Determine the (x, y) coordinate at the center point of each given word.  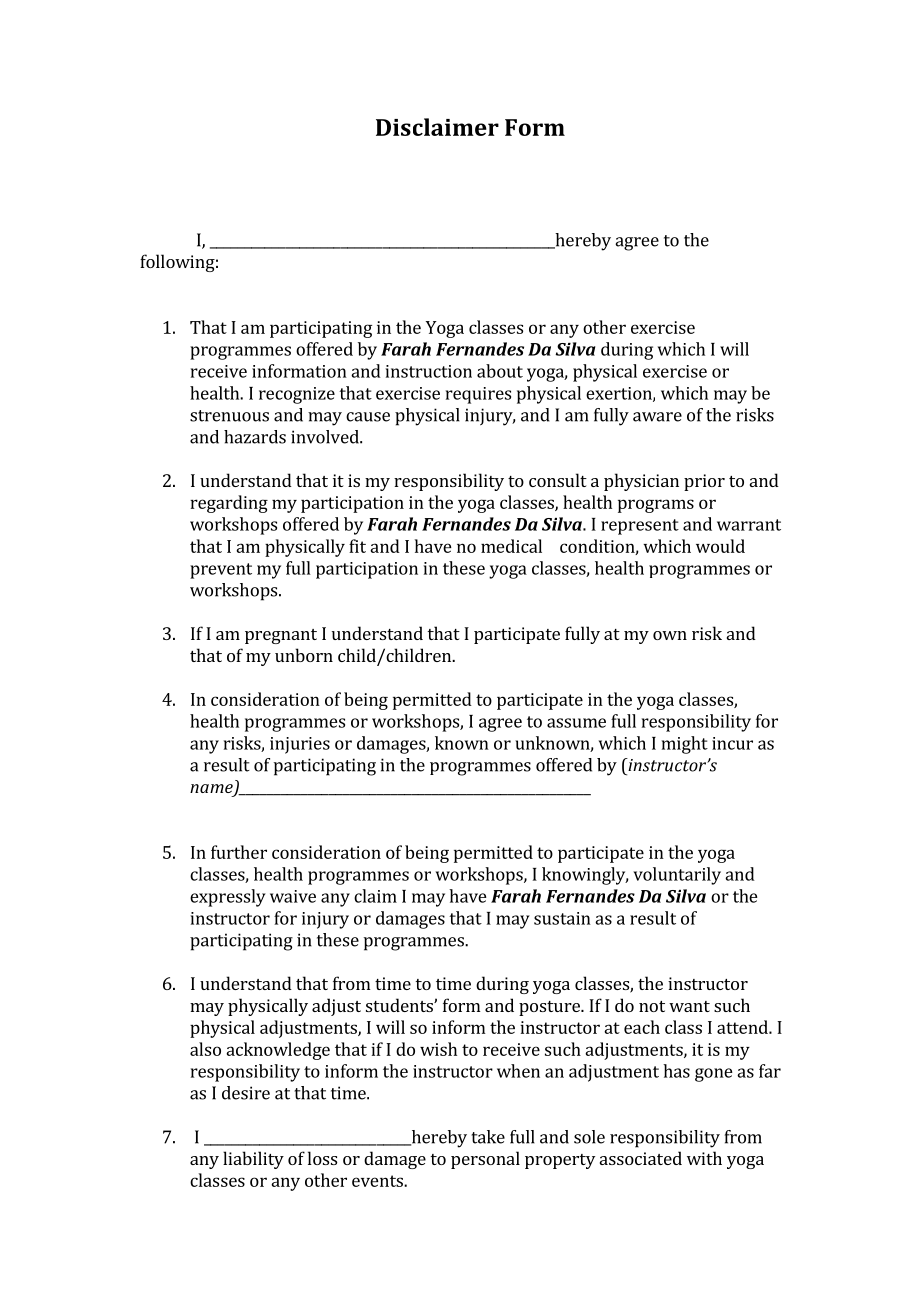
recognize (297, 395)
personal (485, 1160)
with (704, 1158)
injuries (300, 745)
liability (253, 1160)
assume (576, 723)
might (685, 745)
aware (657, 417)
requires (478, 395)
